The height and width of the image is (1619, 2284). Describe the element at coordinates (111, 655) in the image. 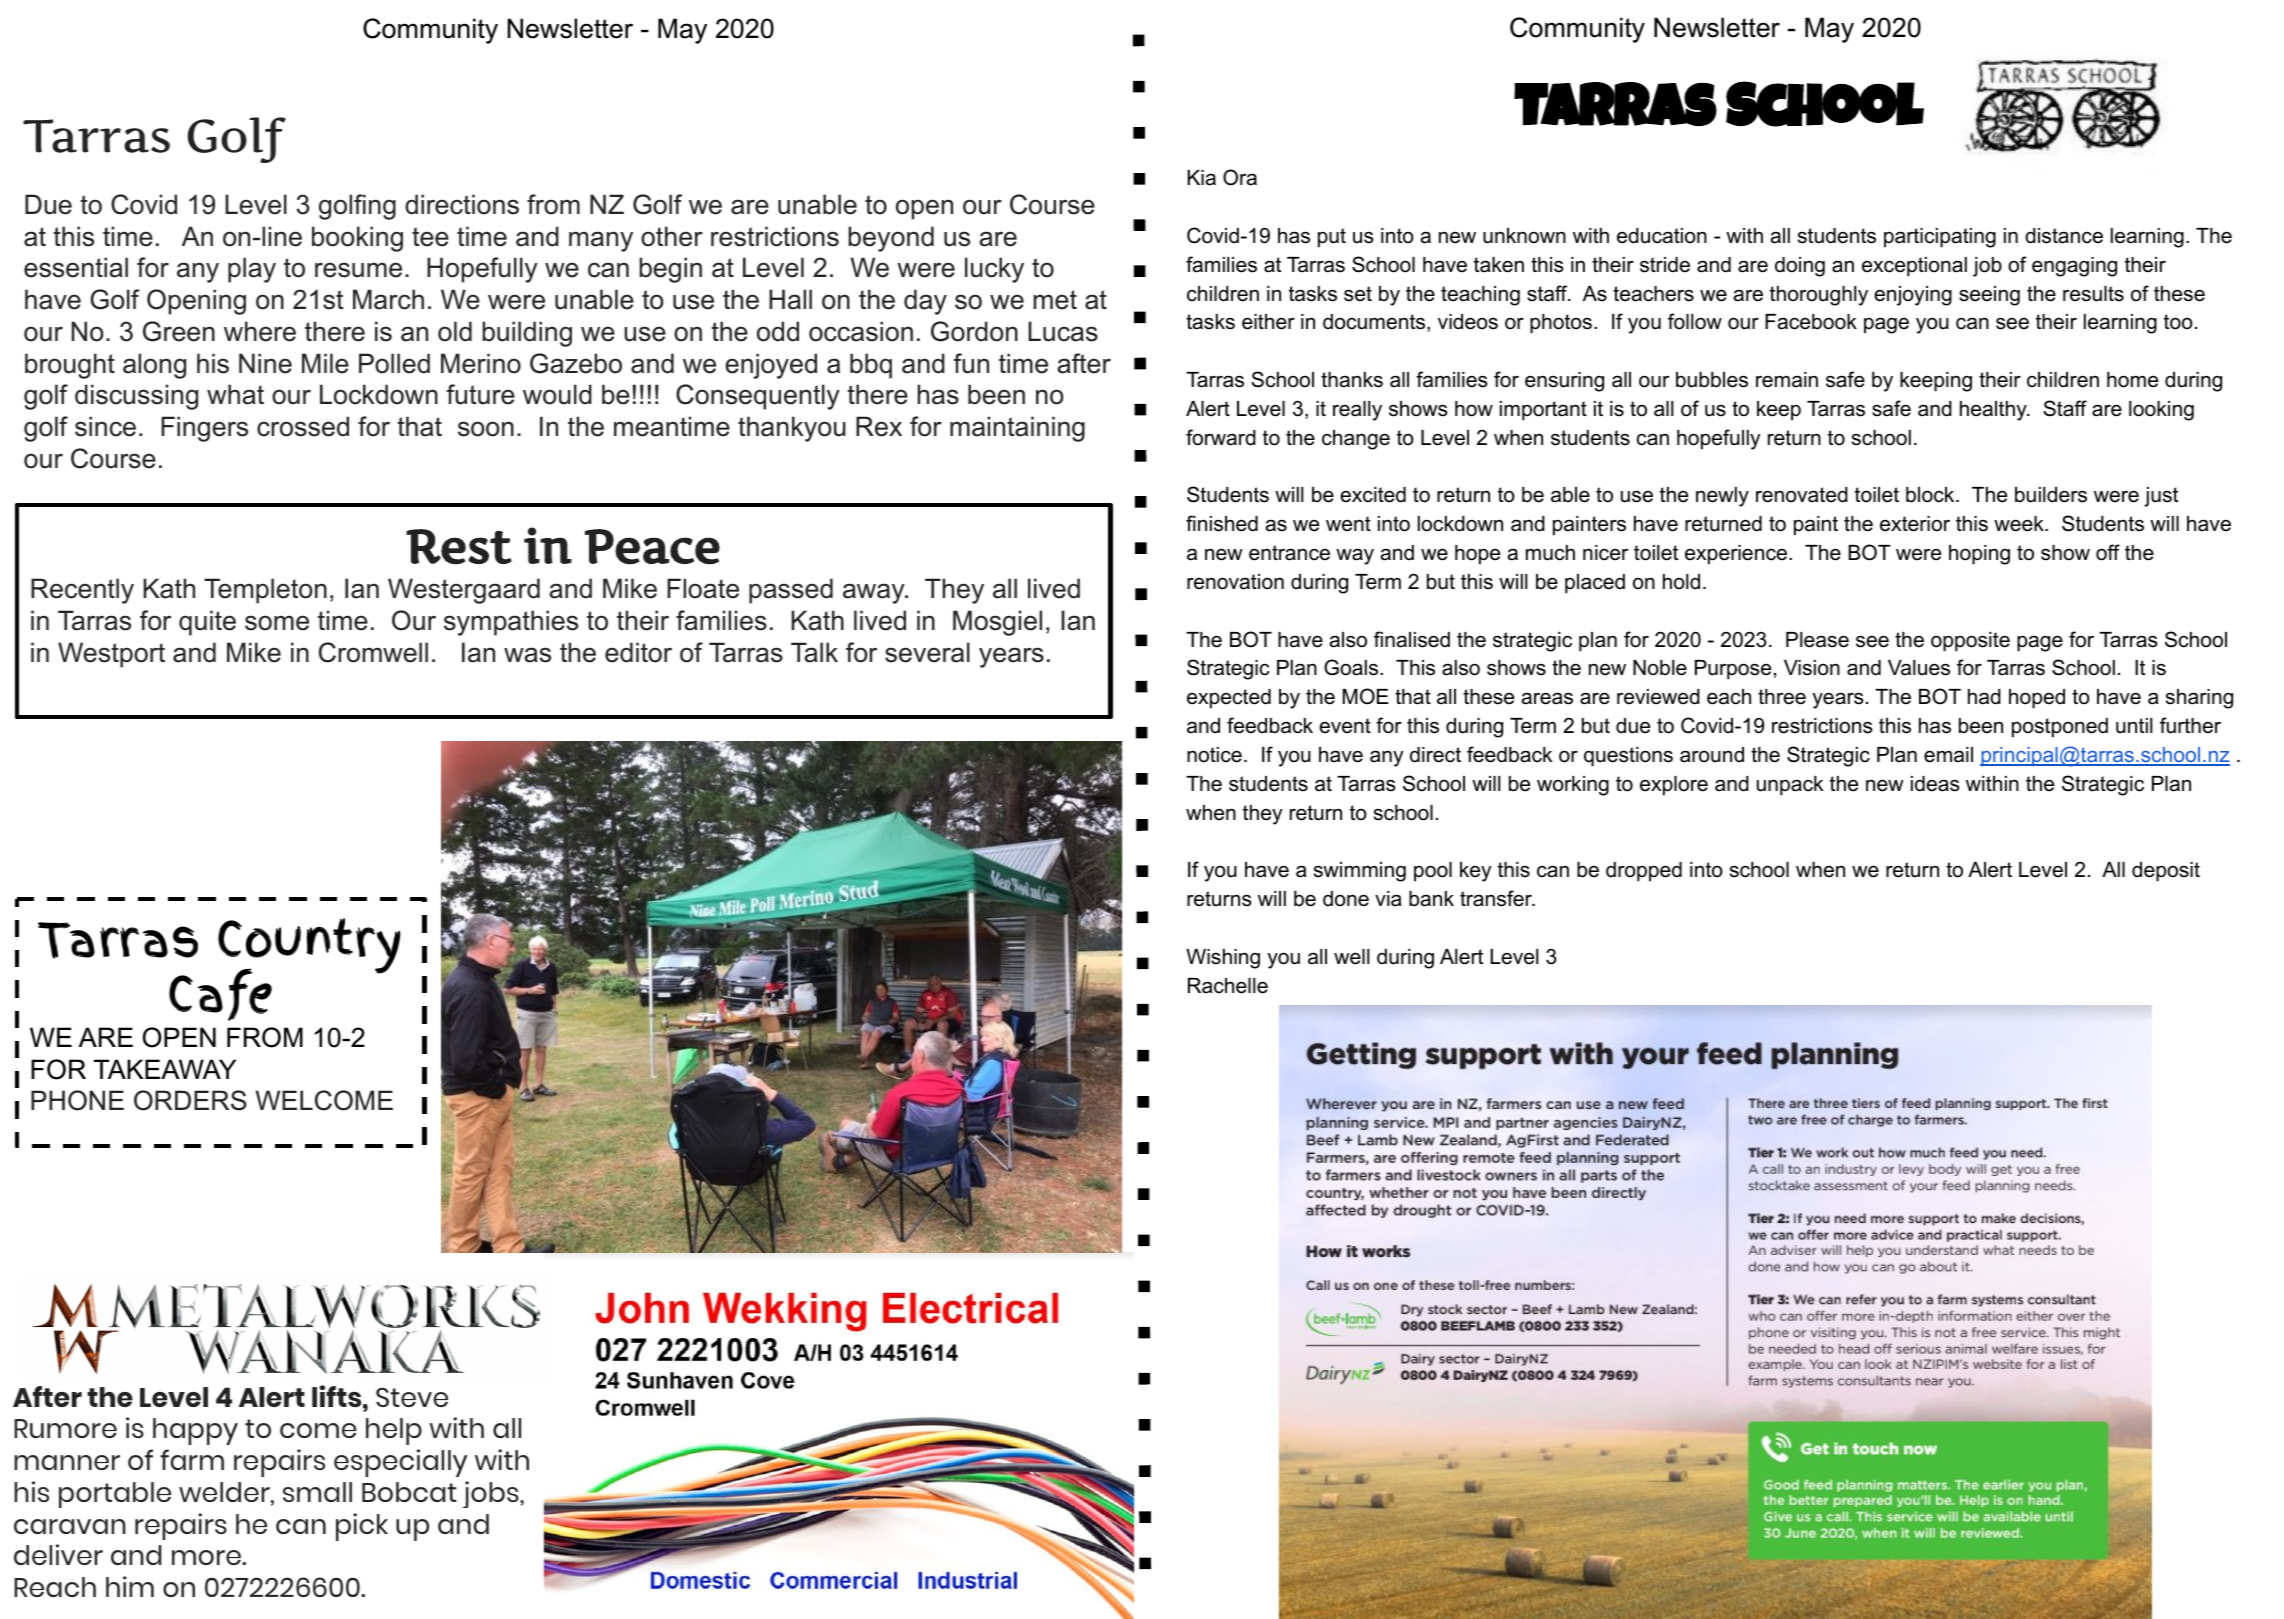

I see `Westport` at that location.
